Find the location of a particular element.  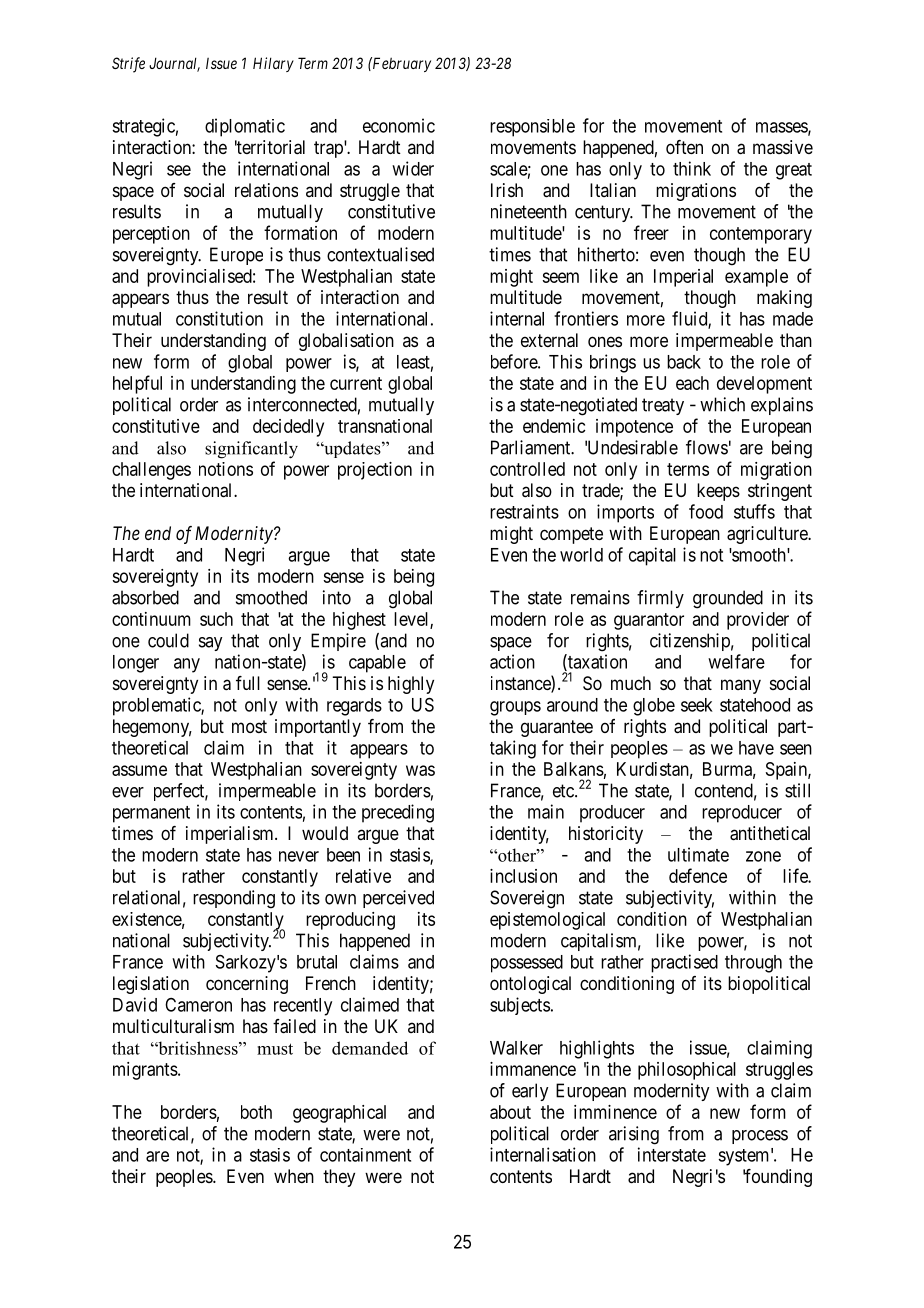

such is located at coordinates (216, 619).
